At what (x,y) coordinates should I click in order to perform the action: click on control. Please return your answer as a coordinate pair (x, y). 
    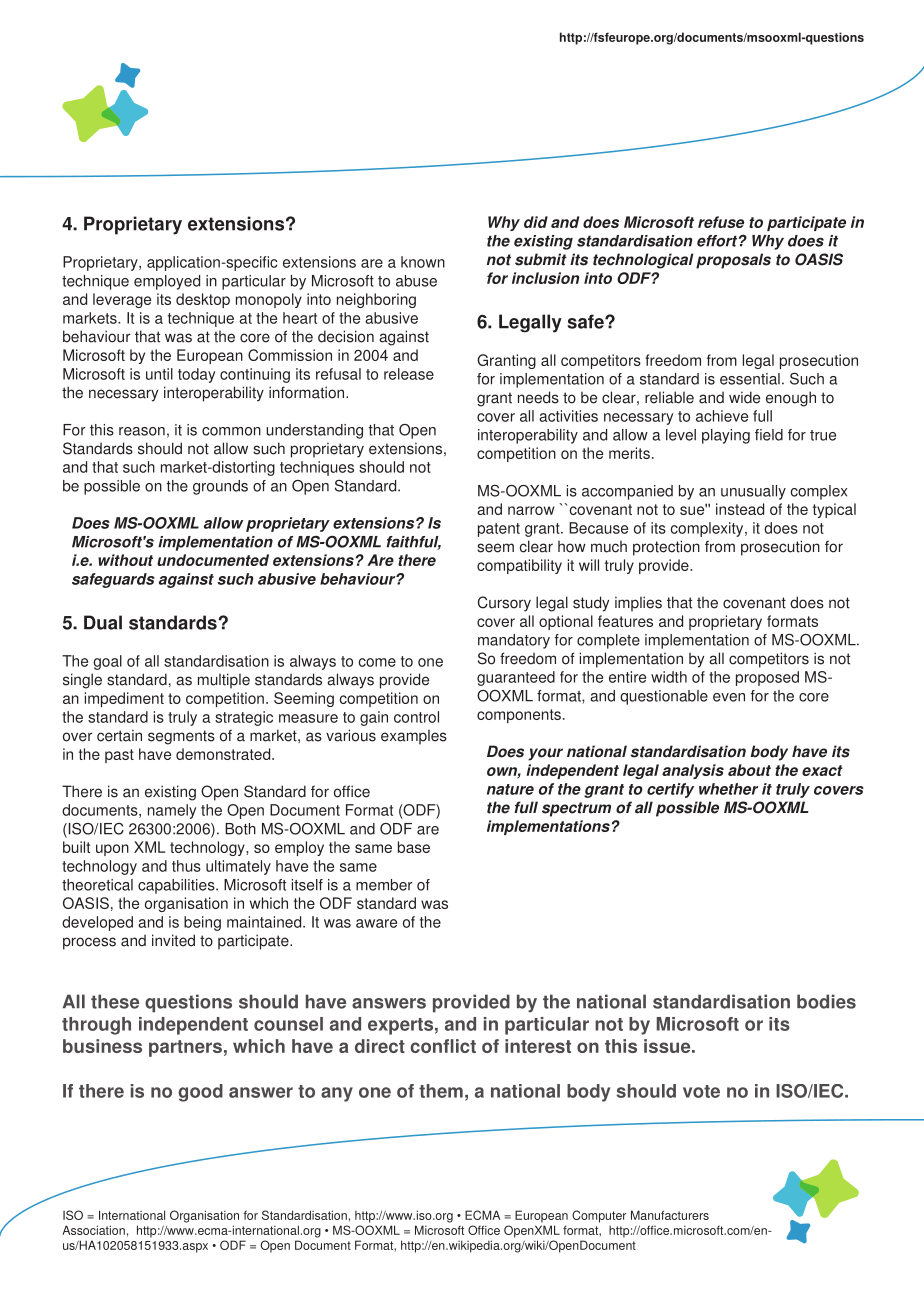
    Looking at the image, I should click on (416, 717).
